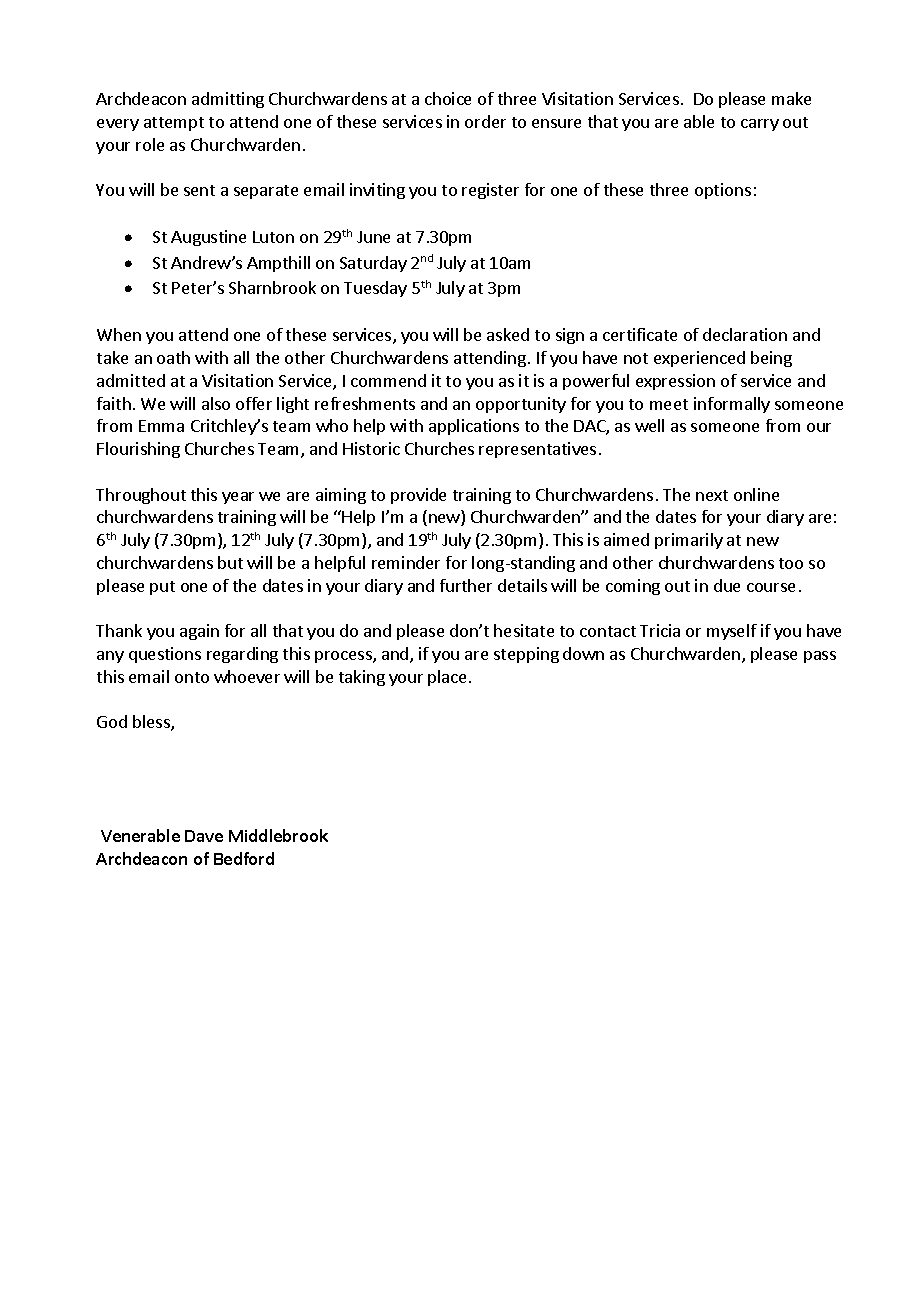 The width and height of the page is (924, 1308). What do you see at coordinates (204, 836) in the page?
I see `Dave` at bounding box center [204, 836].
